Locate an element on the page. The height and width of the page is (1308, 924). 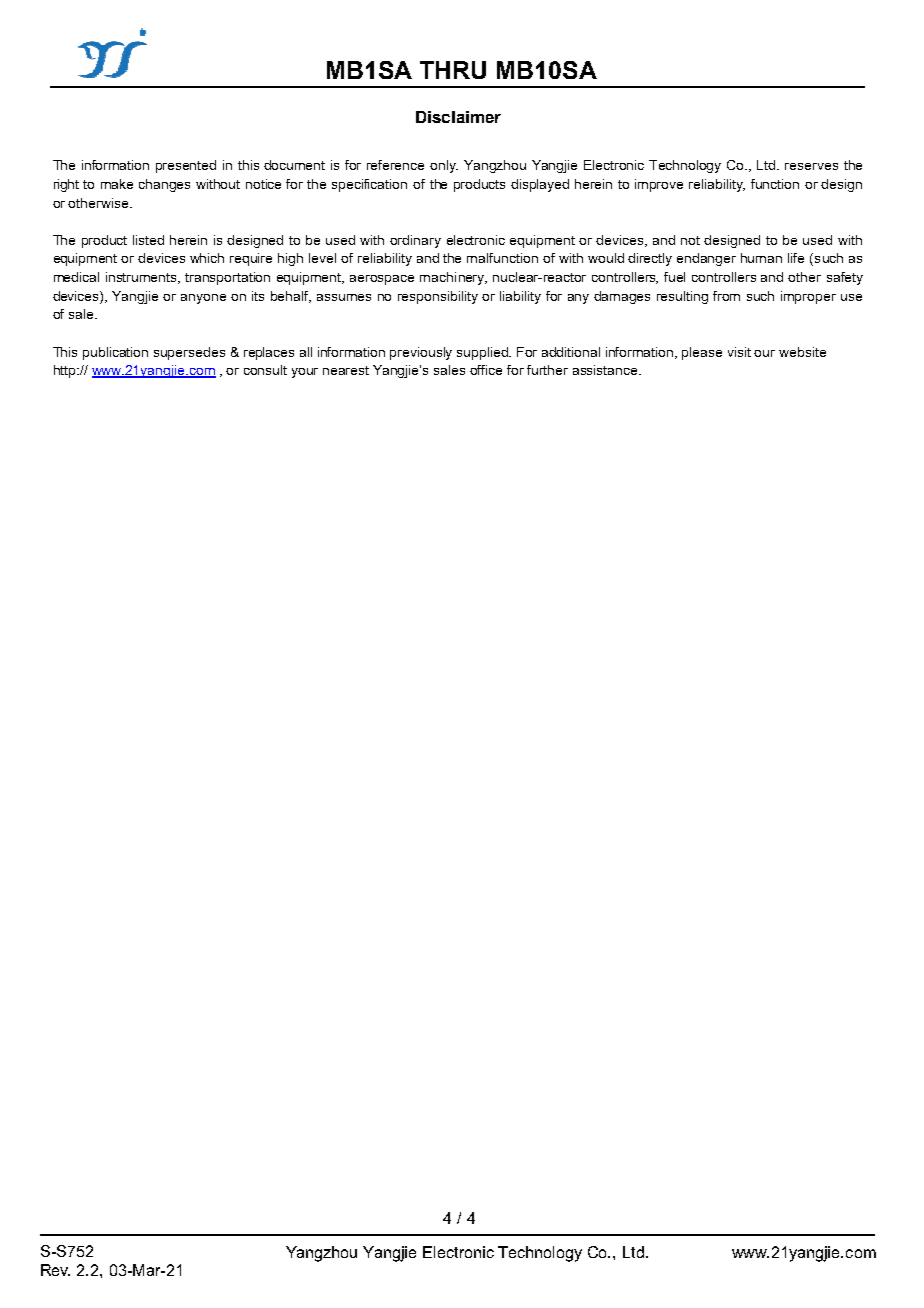
improve is located at coordinates (659, 185).
